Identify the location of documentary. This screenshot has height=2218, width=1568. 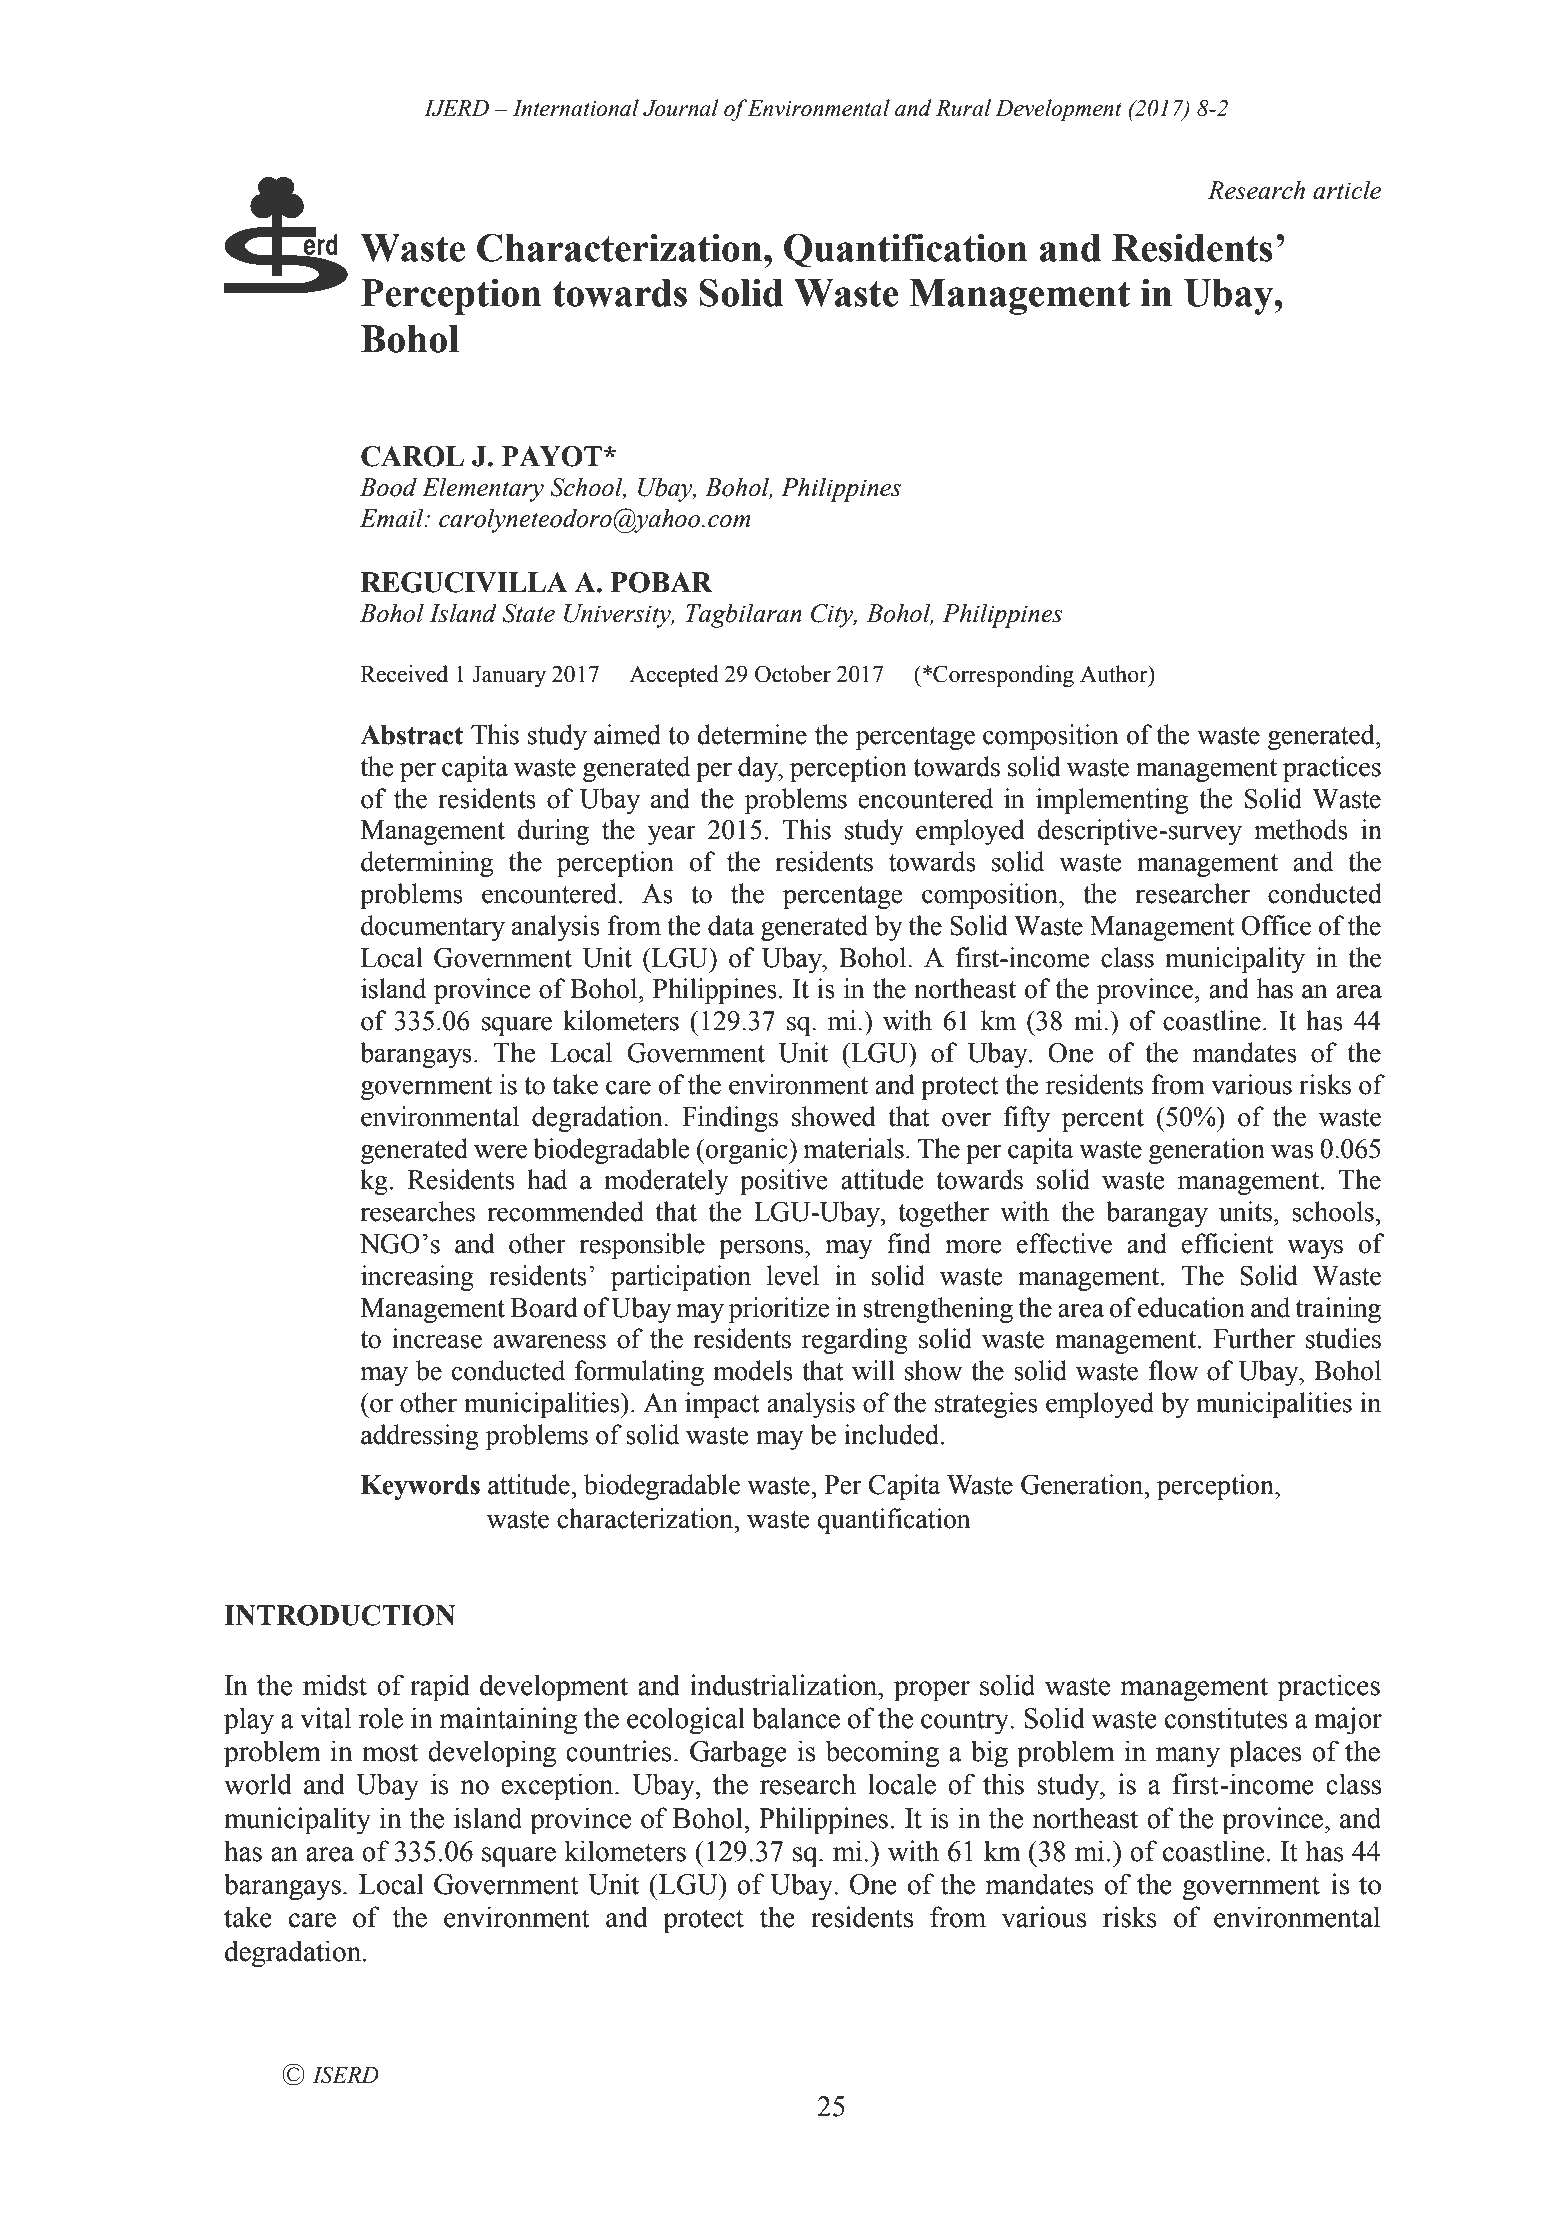
(433, 928).
